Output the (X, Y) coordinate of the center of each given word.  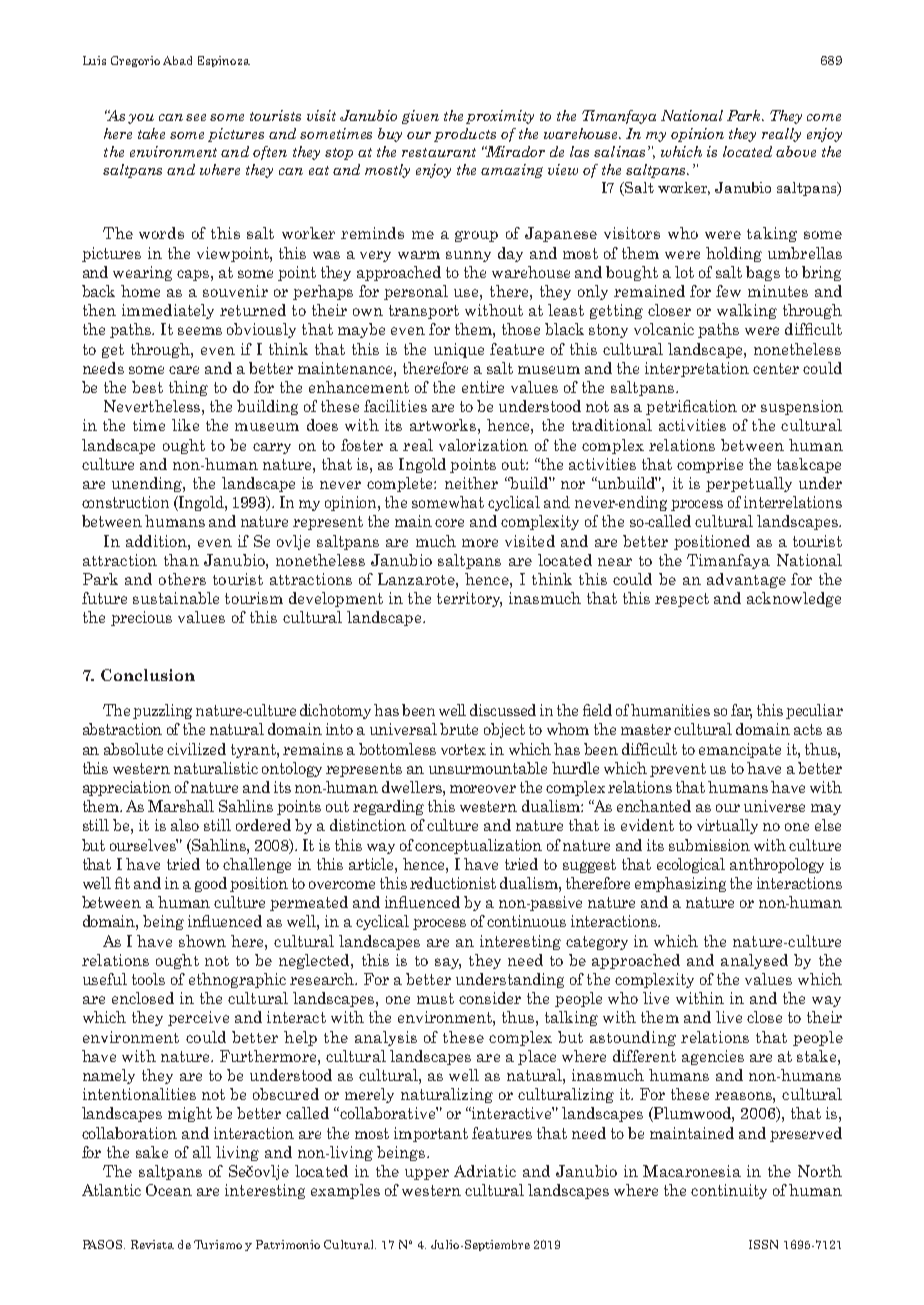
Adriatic (485, 1171)
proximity (500, 117)
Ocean (169, 1190)
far (741, 711)
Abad (177, 60)
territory (469, 599)
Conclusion (148, 675)
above (796, 151)
